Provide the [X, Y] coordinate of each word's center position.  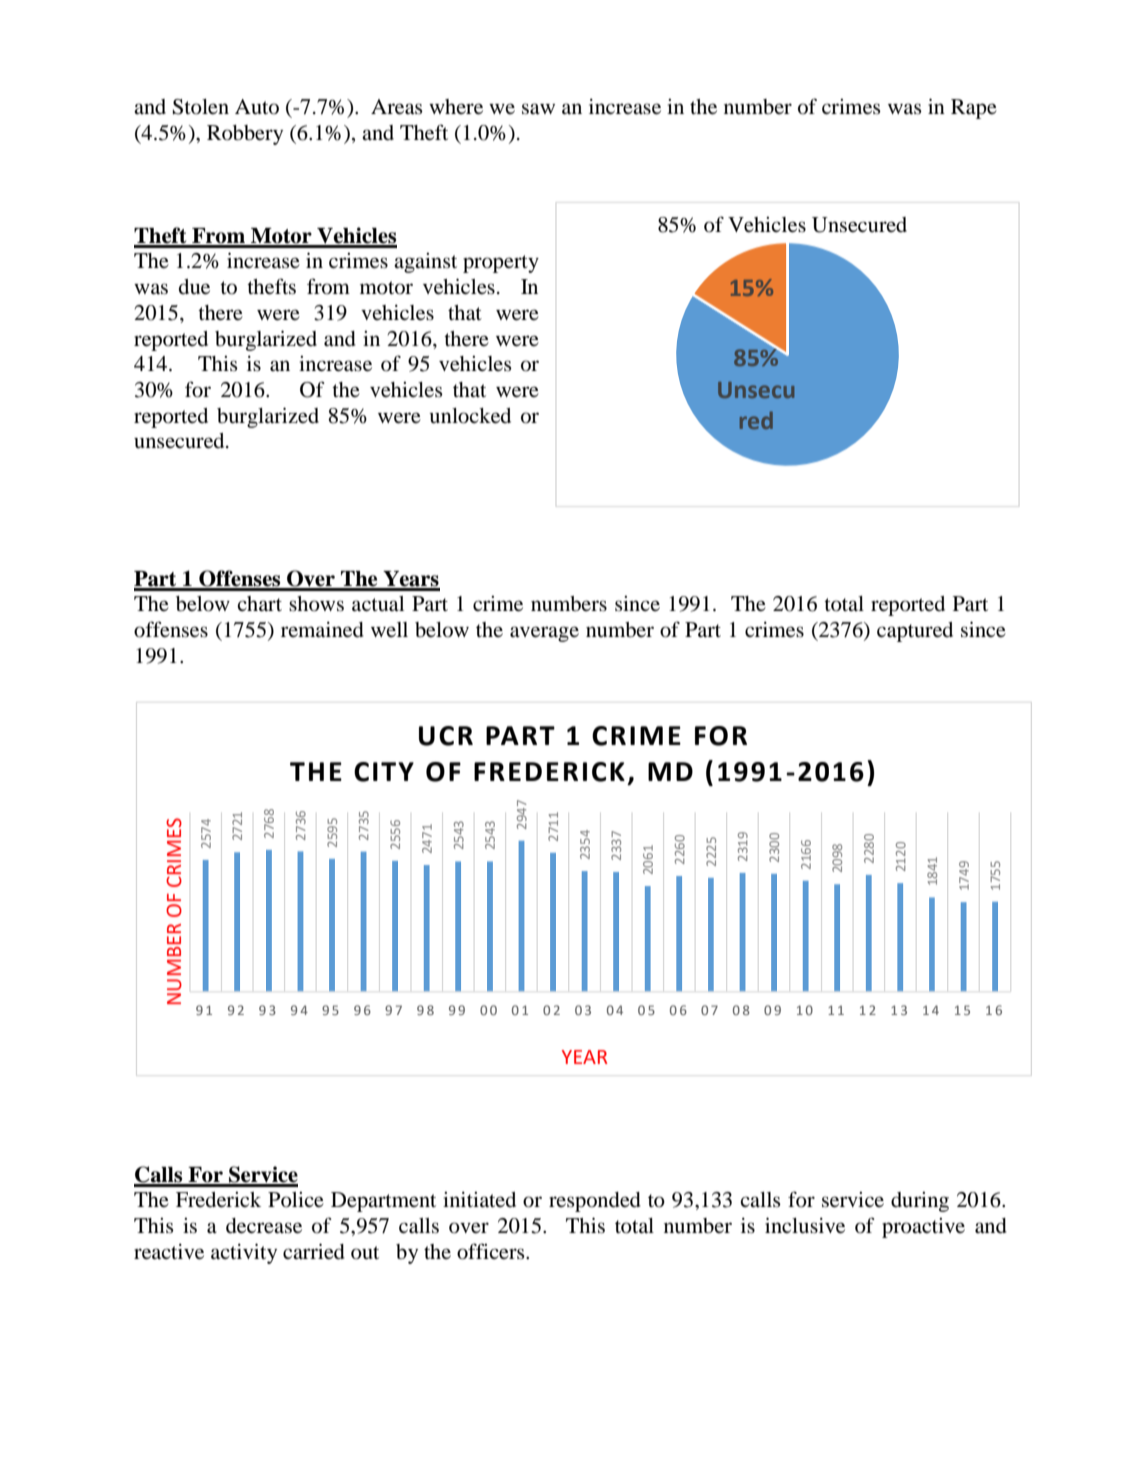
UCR [446, 736]
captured [915, 632]
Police [296, 1200]
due [194, 287]
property [501, 264]
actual [378, 604]
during [920, 1202]
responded [595, 1202]
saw [538, 109]
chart [259, 603]
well [389, 629]
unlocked [470, 416]
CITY [384, 772]
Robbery [245, 135]
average [544, 634]
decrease [264, 1226]
